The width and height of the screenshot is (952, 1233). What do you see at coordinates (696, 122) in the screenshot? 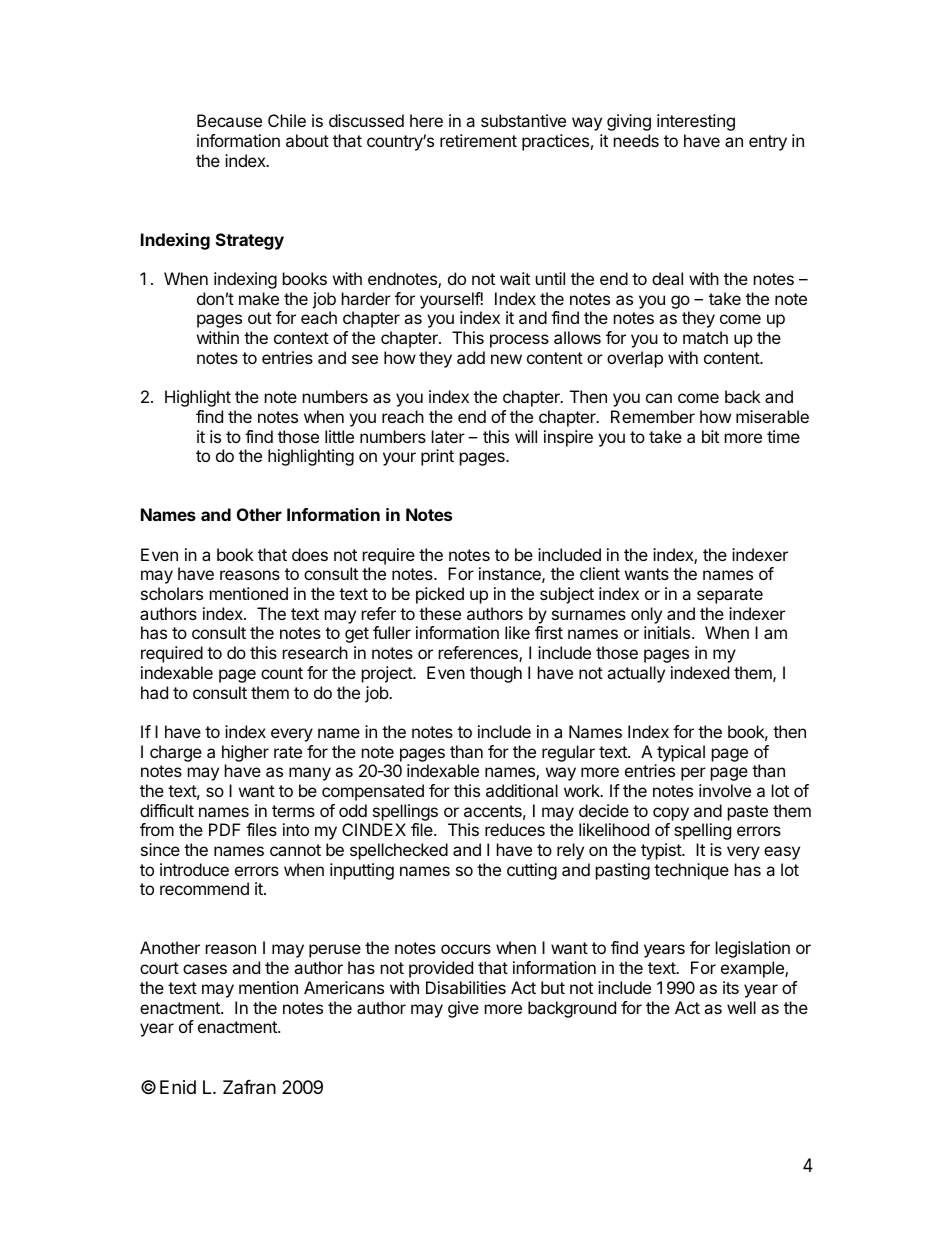
I see `interesting` at bounding box center [696, 122].
